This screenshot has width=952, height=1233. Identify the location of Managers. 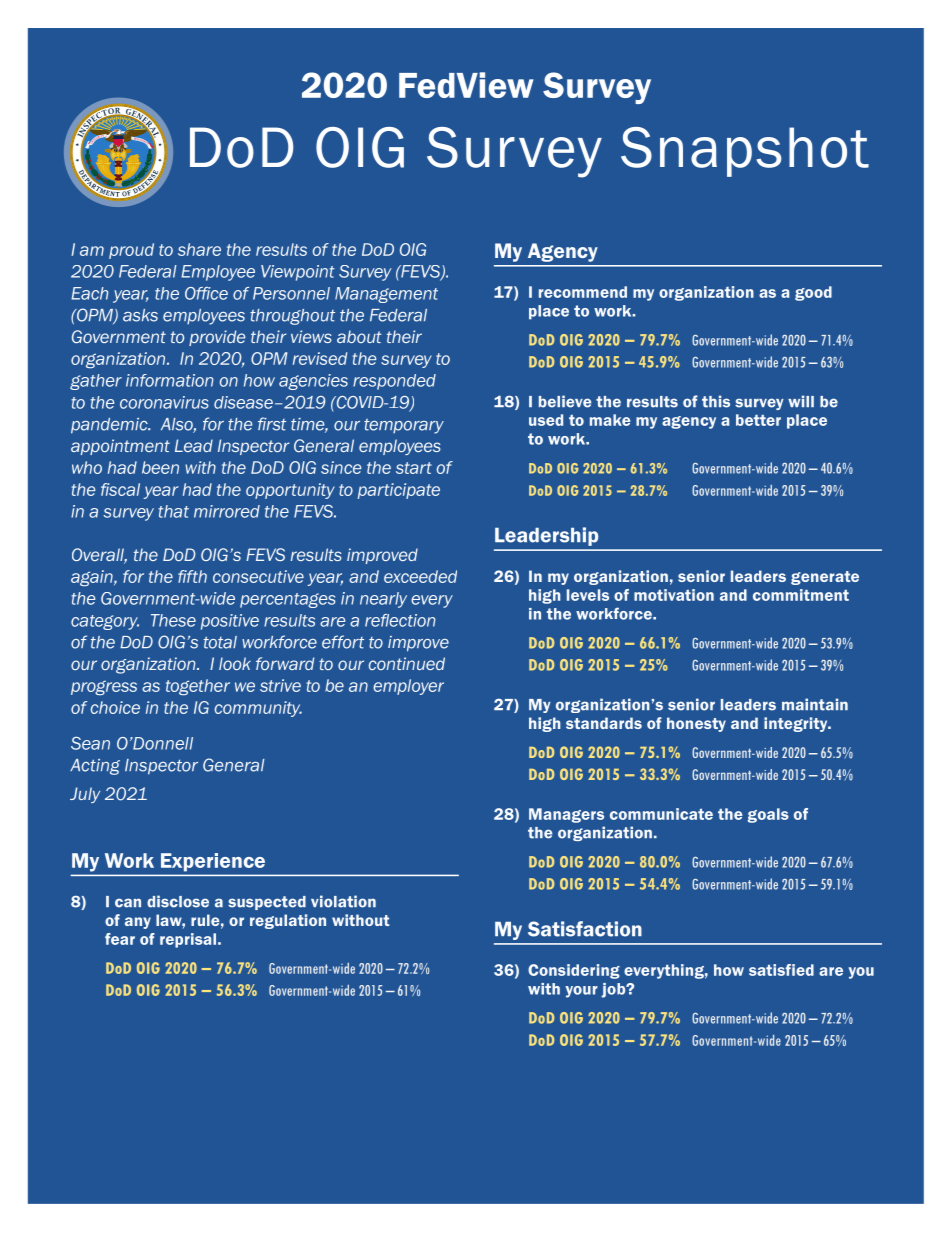
(566, 815).
